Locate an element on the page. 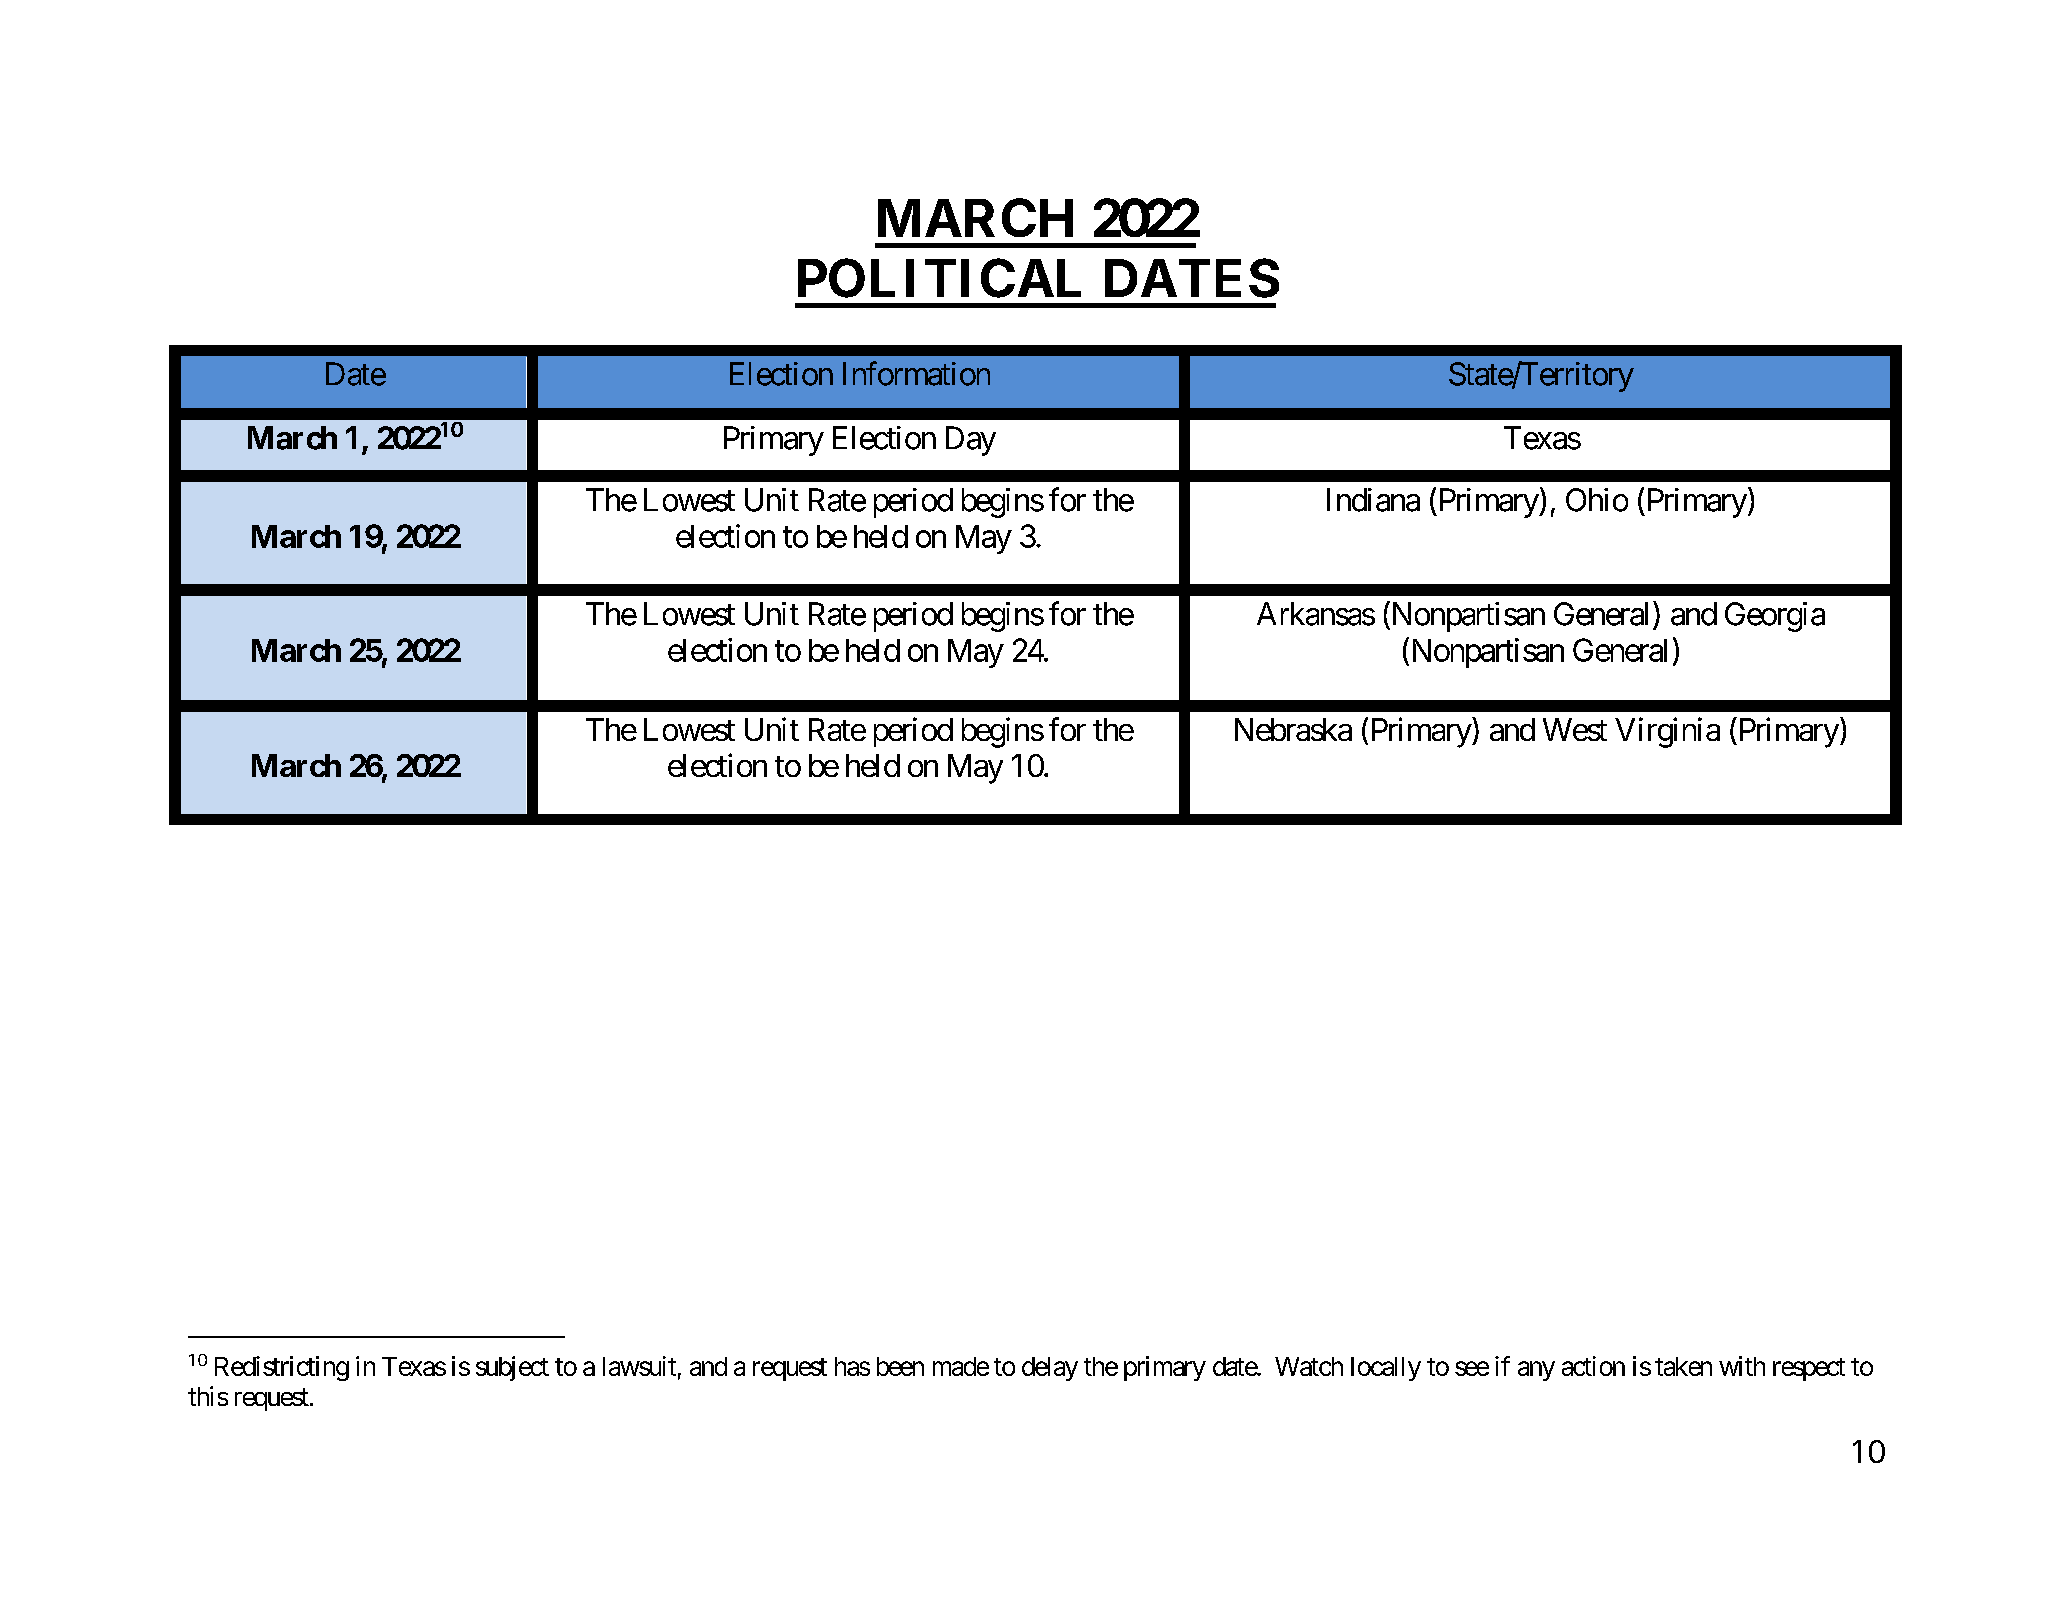 The height and width of the page is (1600, 2071). POLITICAL is located at coordinates (939, 278).
